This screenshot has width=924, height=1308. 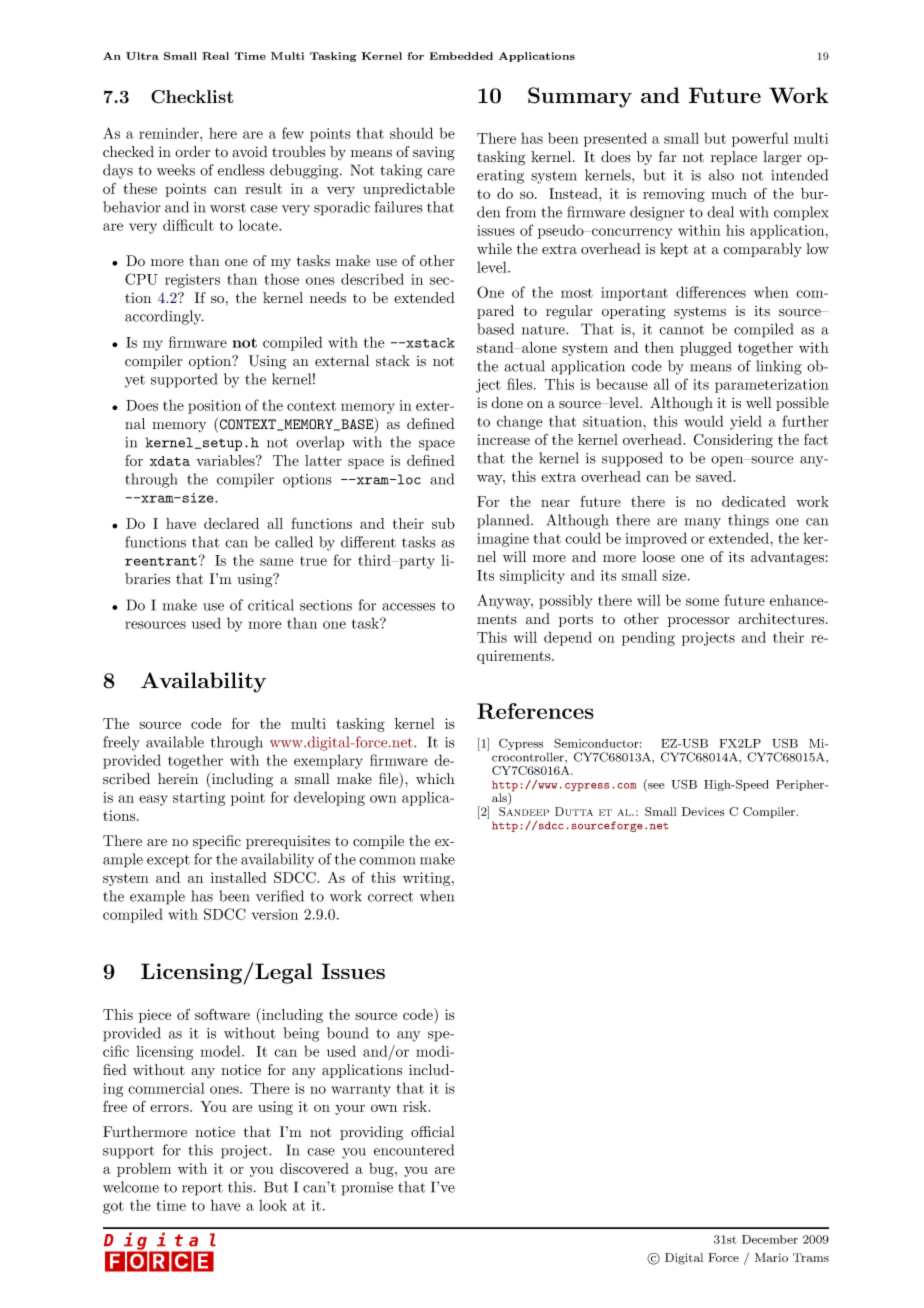 What do you see at coordinates (461, 56) in the screenshot?
I see `Embedded` at bounding box center [461, 56].
